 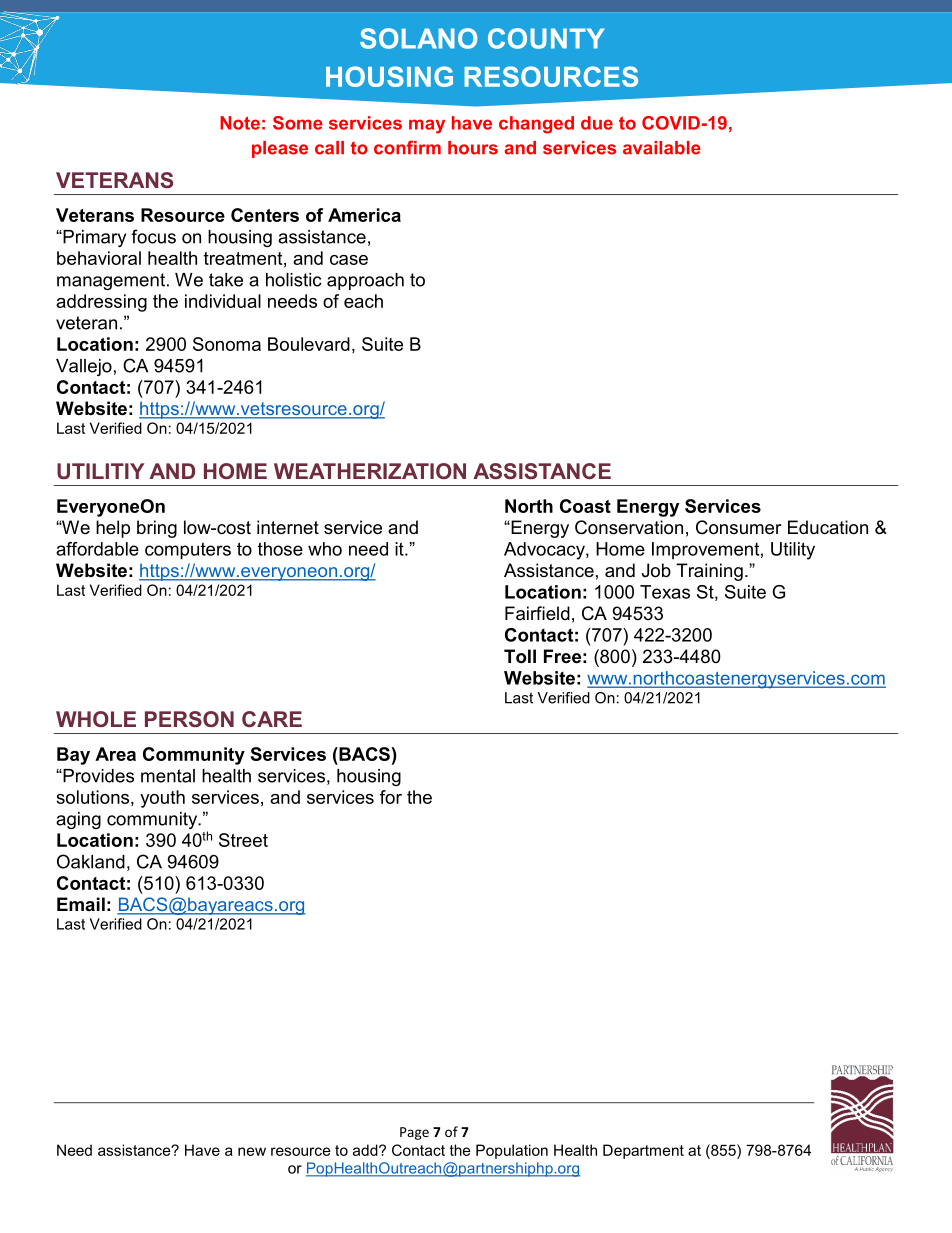 What do you see at coordinates (662, 148) in the page?
I see `available` at bounding box center [662, 148].
